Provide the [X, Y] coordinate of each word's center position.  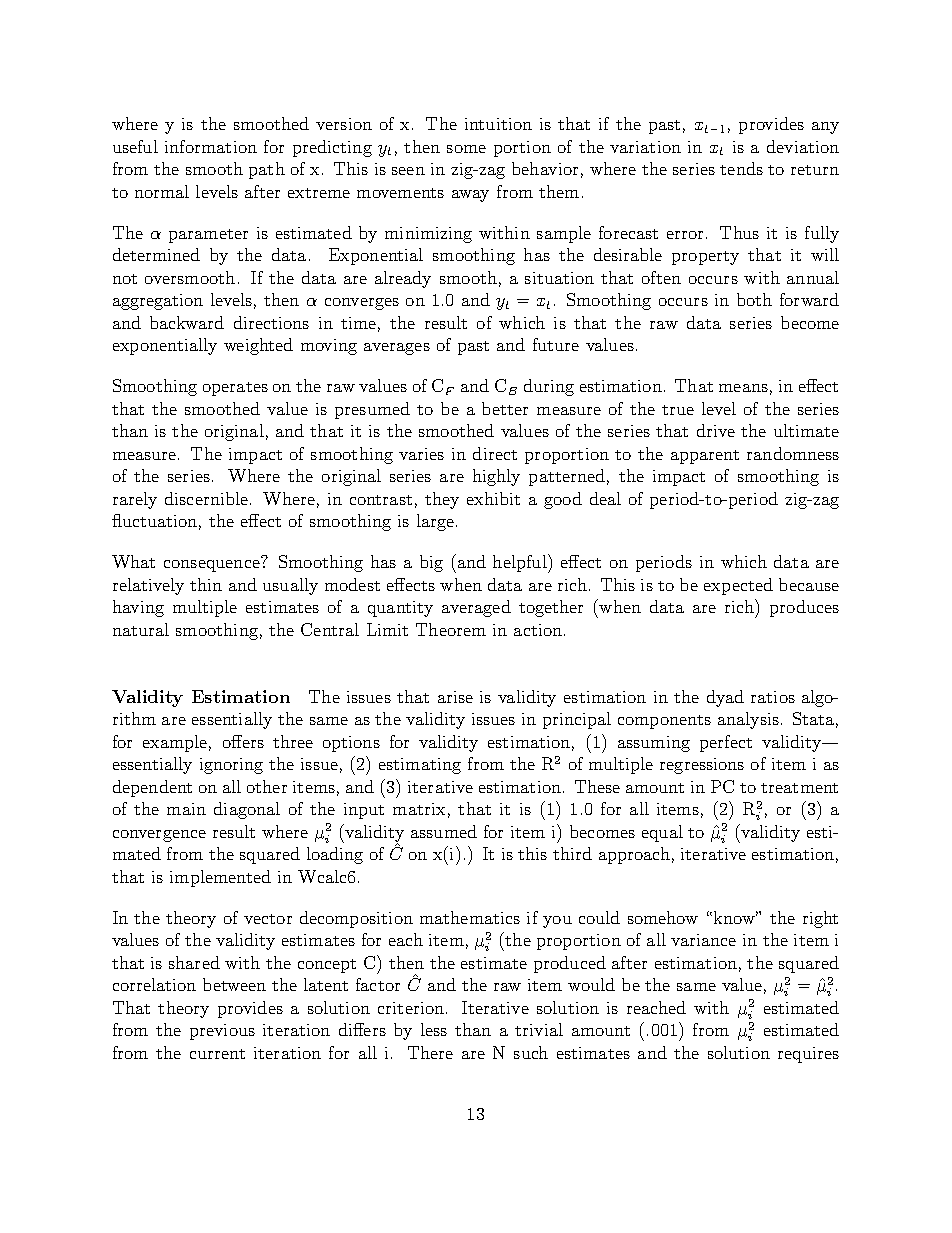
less [434, 1029]
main [186, 809]
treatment [799, 788]
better [505, 408]
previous [222, 1032]
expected [738, 586]
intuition [498, 124]
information [211, 146]
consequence [212, 566]
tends [741, 168]
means [743, 388]
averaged [476, 608]
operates [235, 389]
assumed [444, 831]
